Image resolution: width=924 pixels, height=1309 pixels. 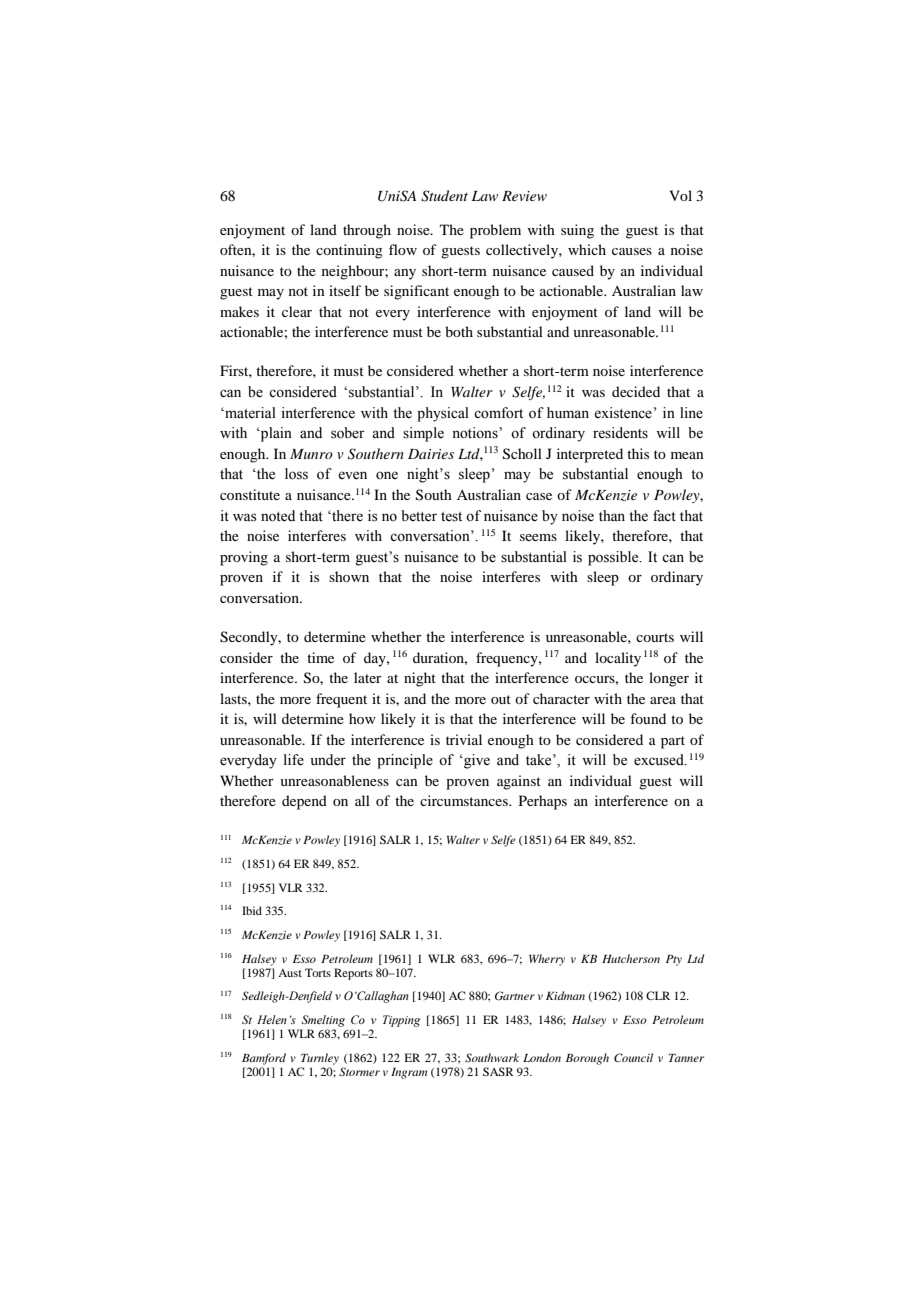 What do you see at coordinates (320, 657) in the screenshot?
I see `time` at bounding box center [320, 657].
